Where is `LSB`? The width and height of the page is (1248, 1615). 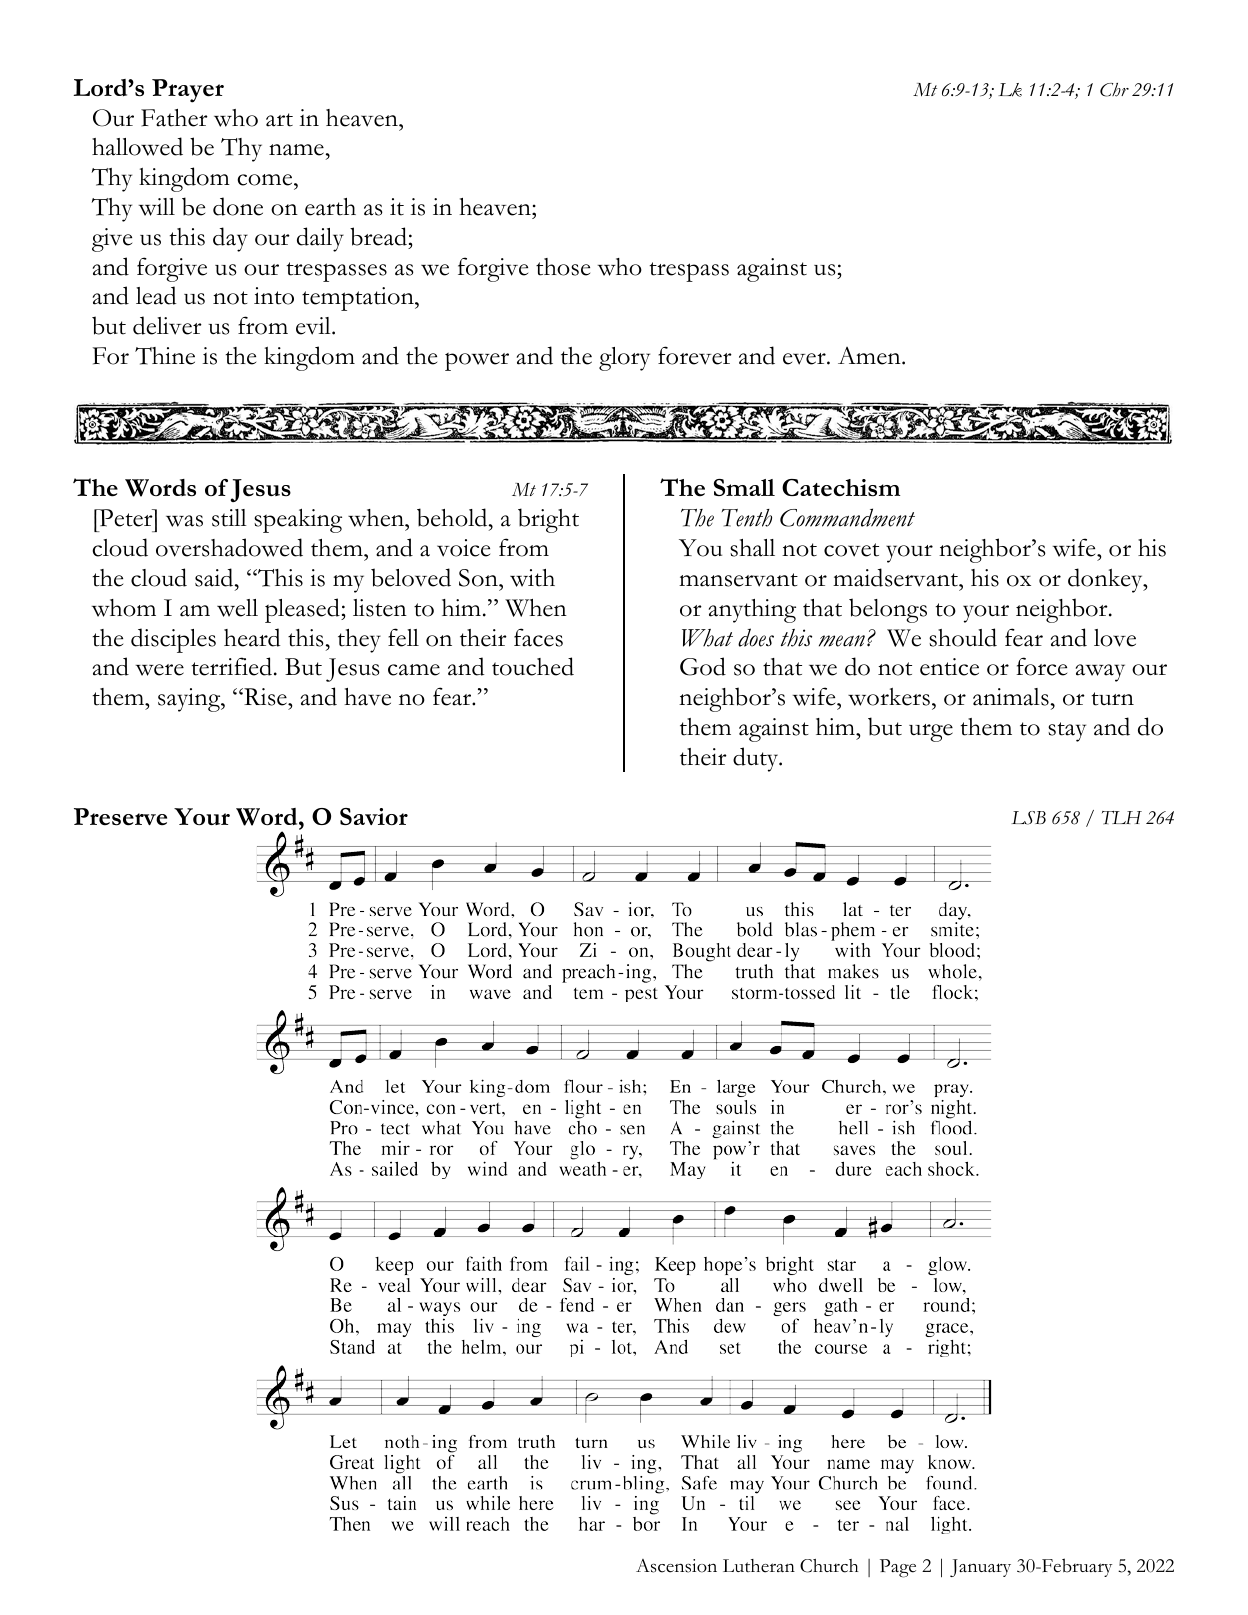
LSB is located at coordinates (1028, 818).
